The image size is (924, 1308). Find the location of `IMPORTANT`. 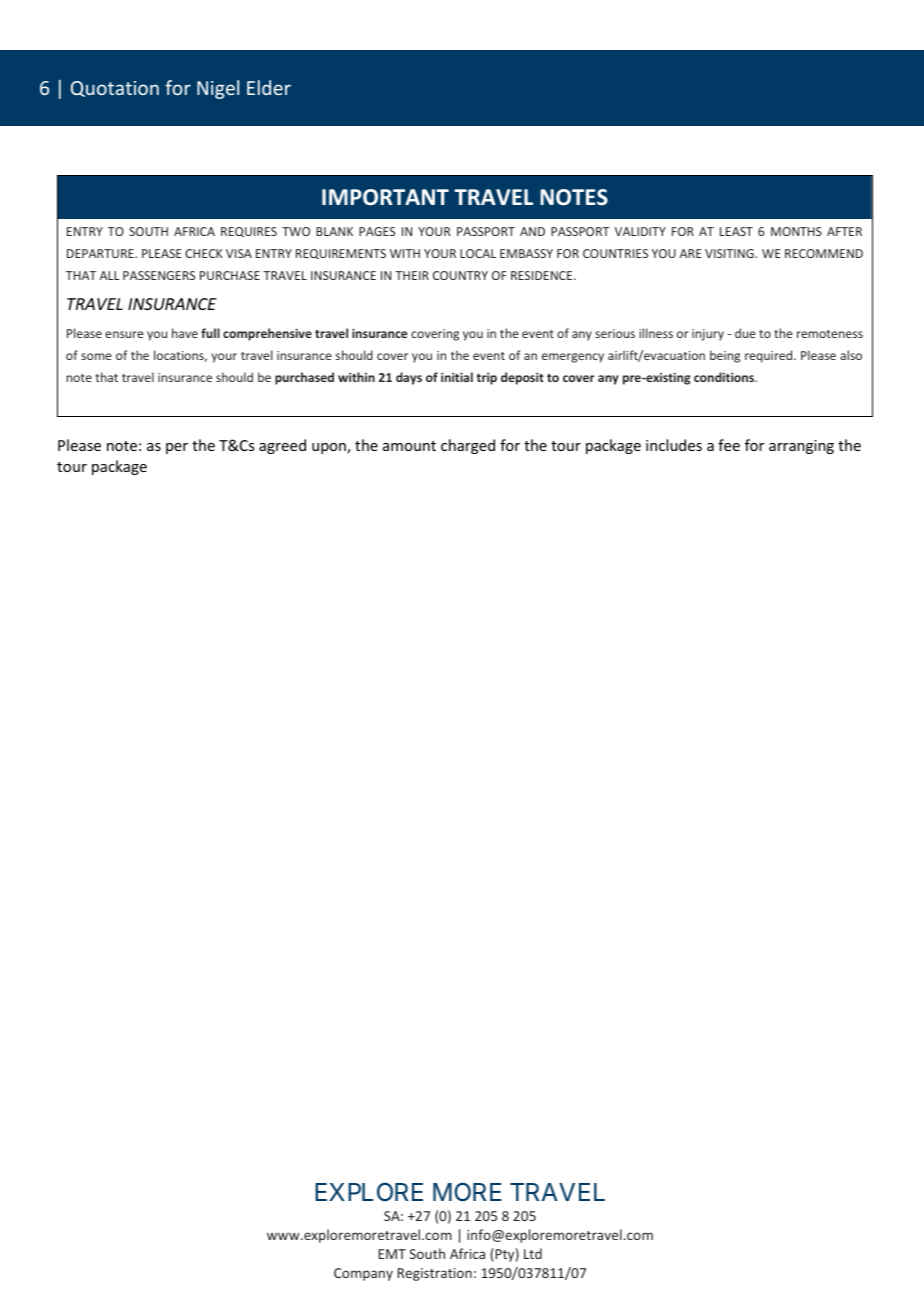

IMPORTANT is located at coordinates (385, 197).
